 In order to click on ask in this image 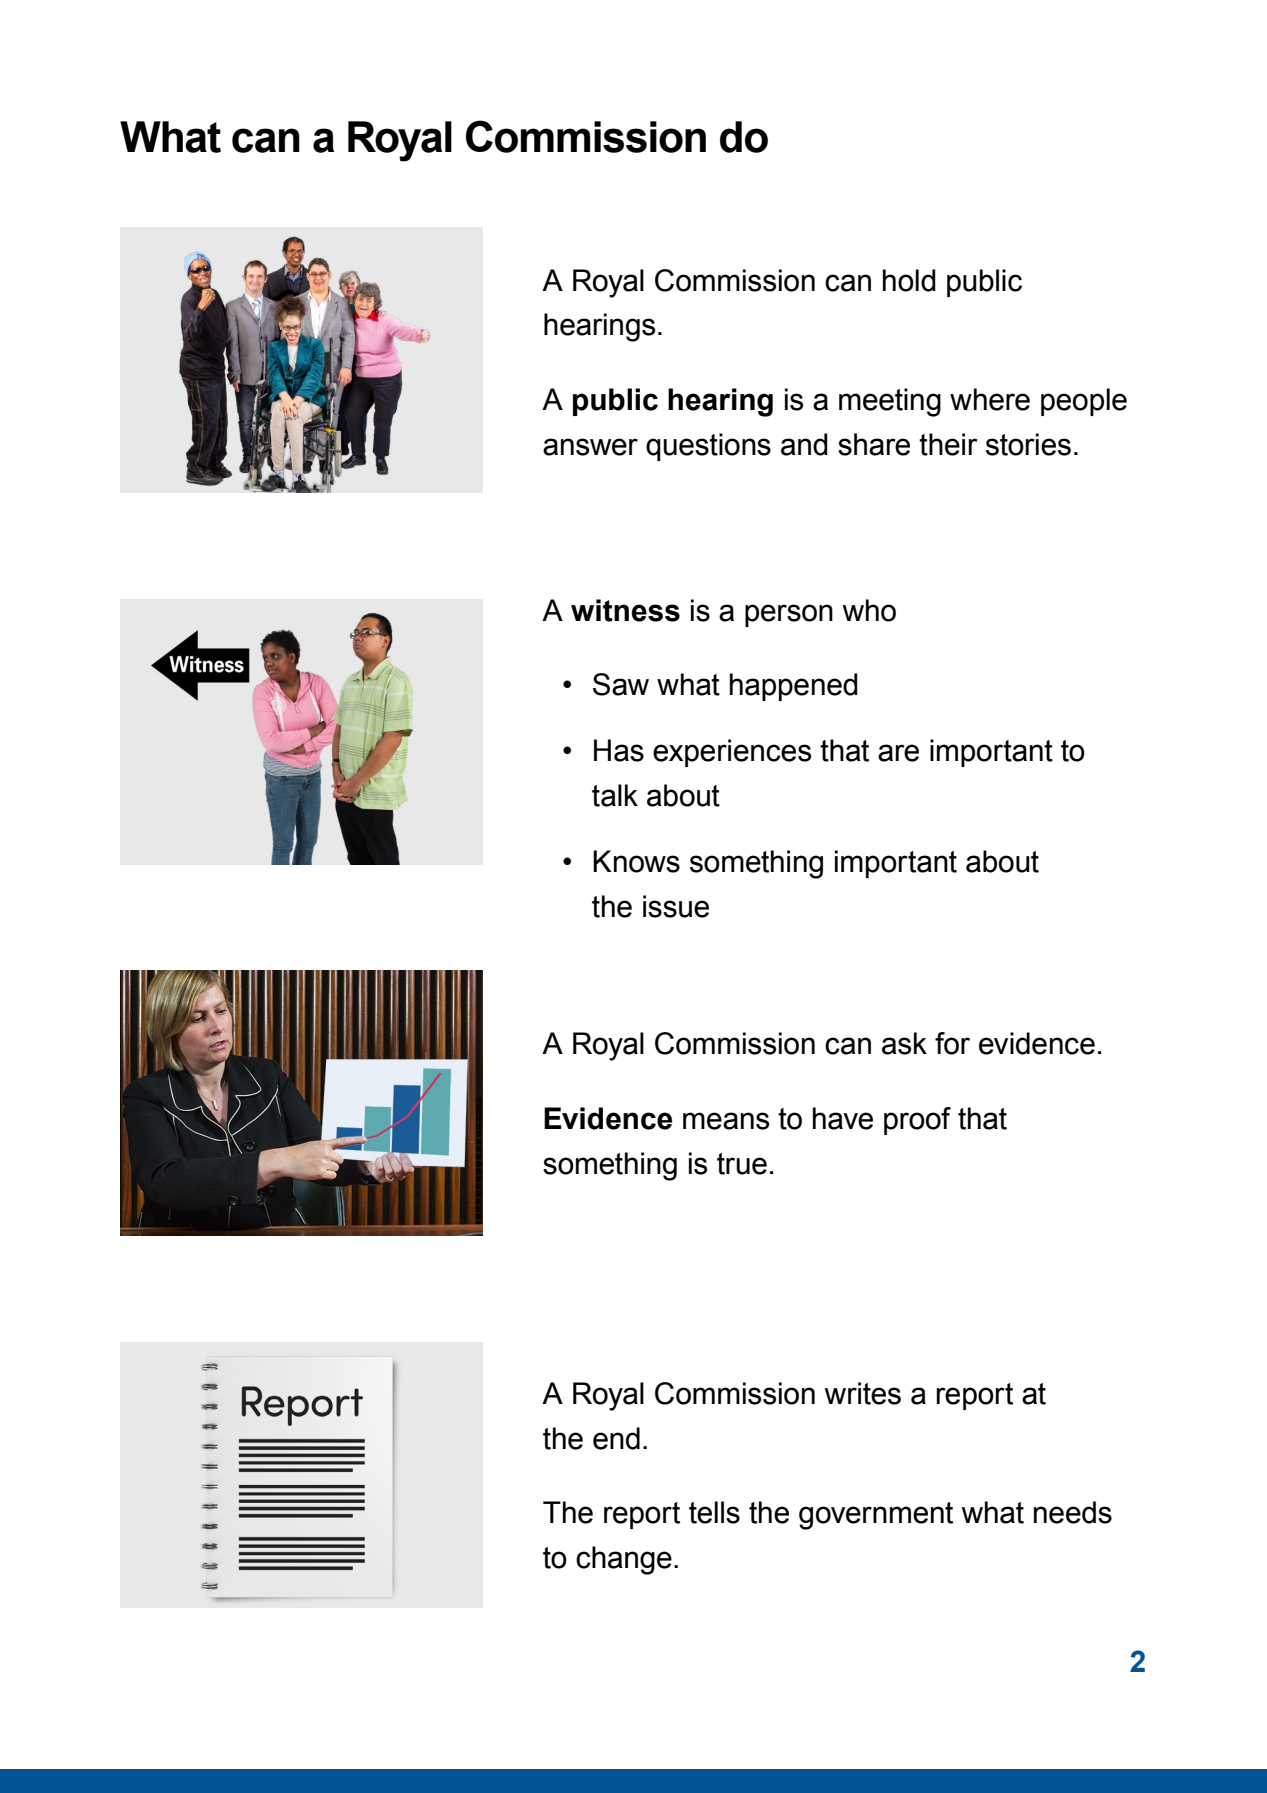, I will do `click(904, 1043)`.
